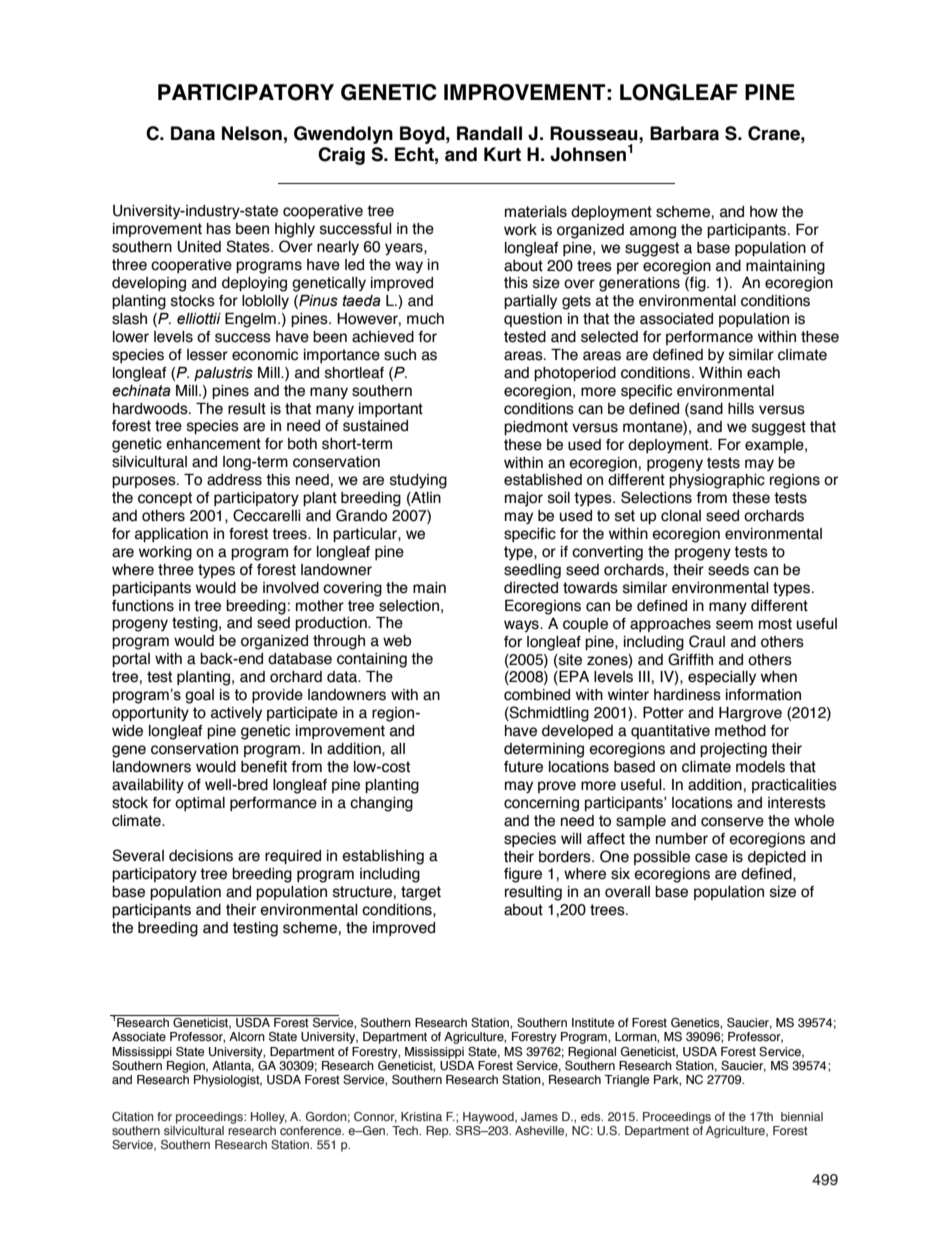 The width and height of the document is (952, 1233). What do you see at coordinates (418, 481) in the document?
I see `studying` at bounding box center [418, 481].
